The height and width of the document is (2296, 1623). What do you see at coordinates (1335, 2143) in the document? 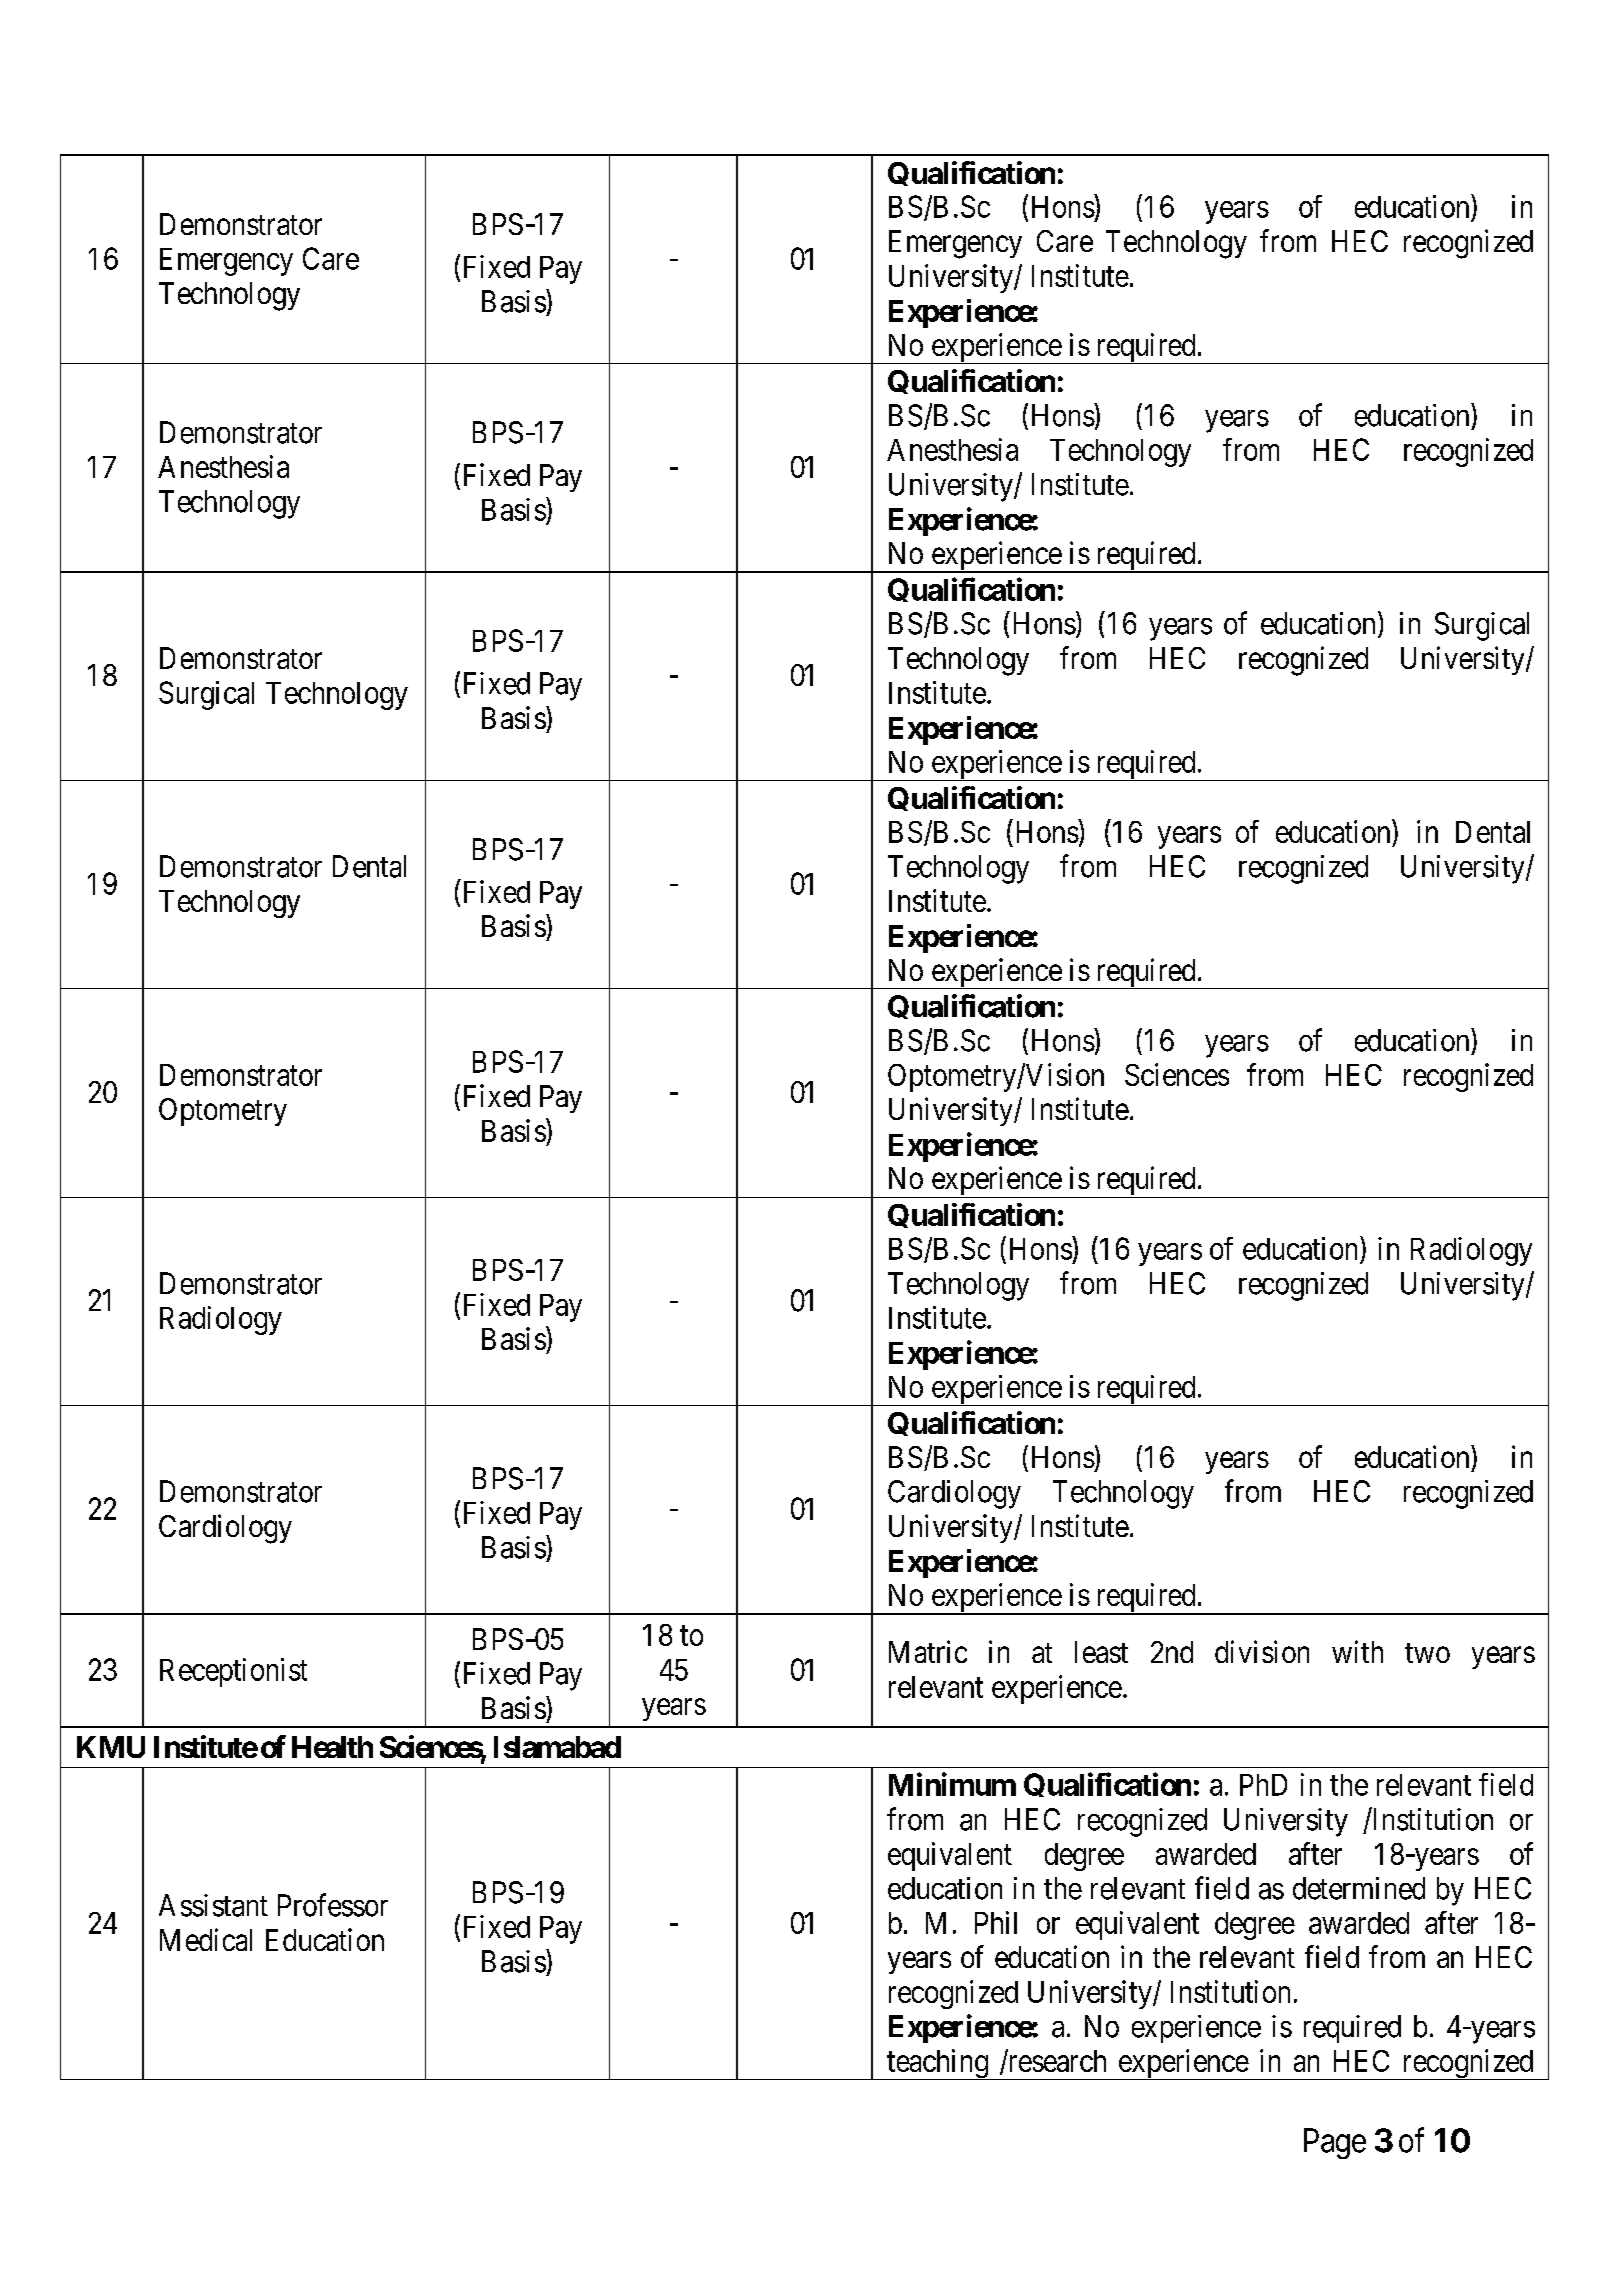
I see `Page` at bounding box center [1335, 2143].
